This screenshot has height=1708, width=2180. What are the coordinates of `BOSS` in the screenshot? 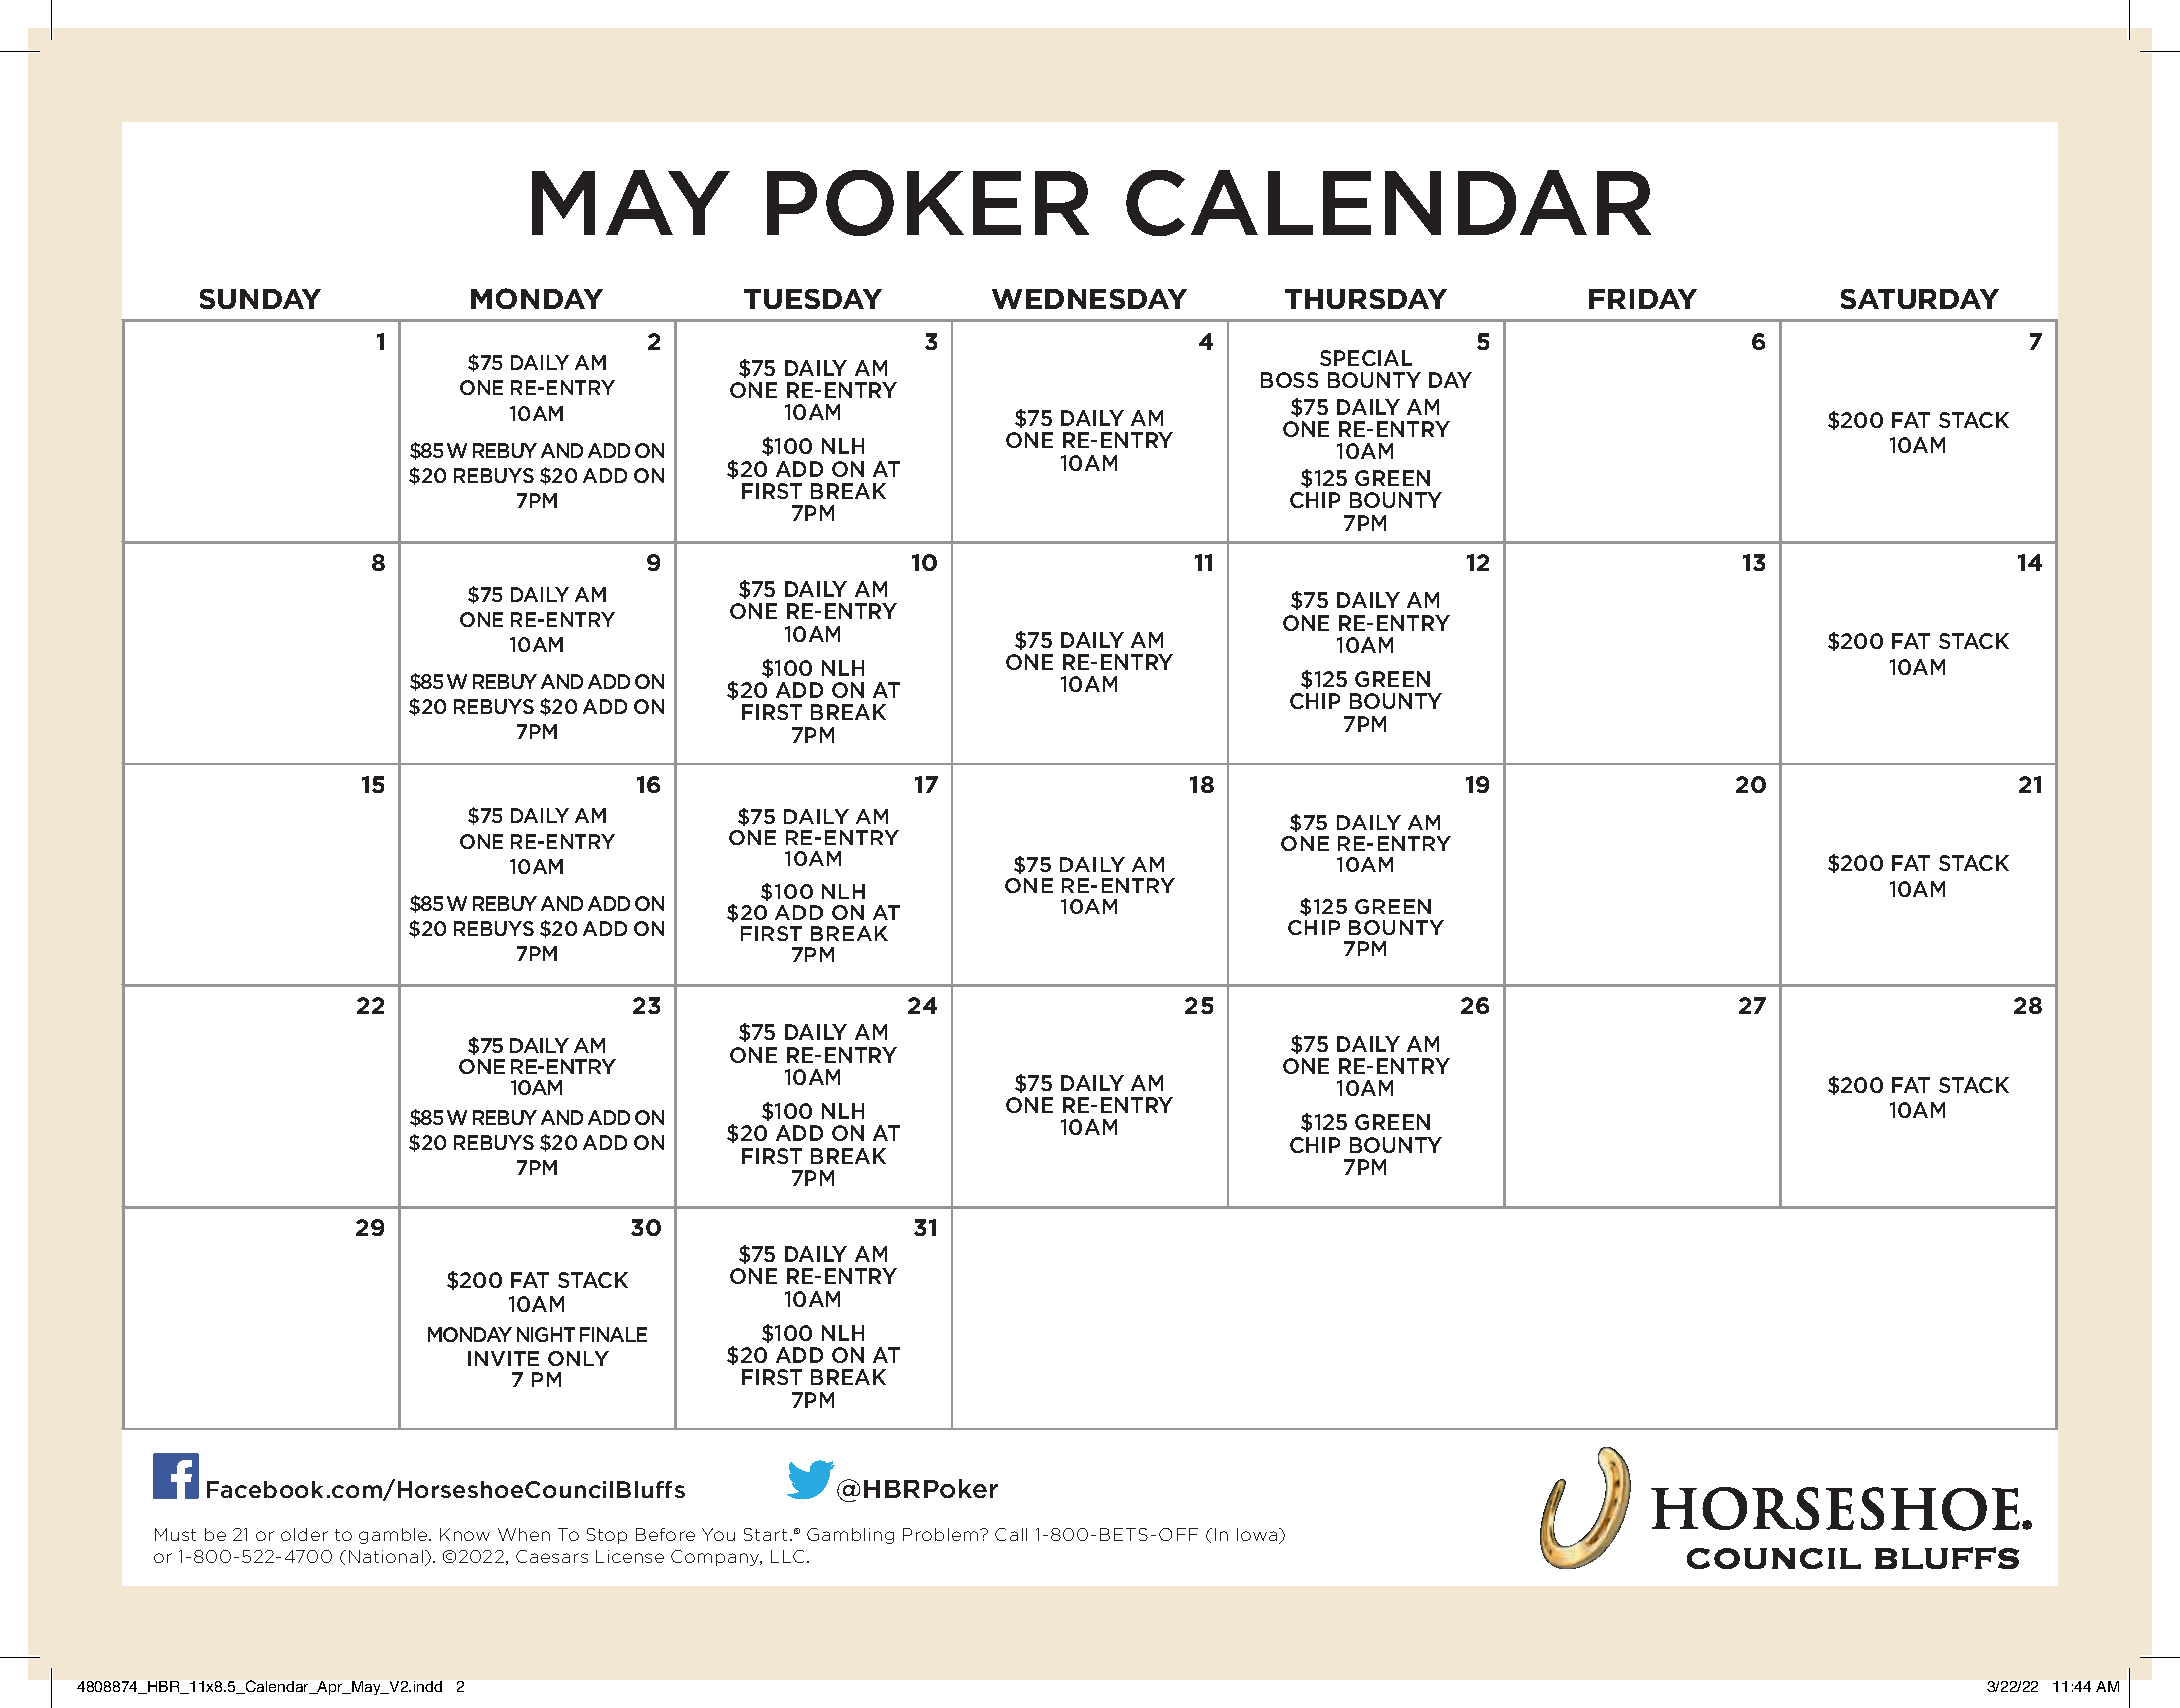 It's located at (1289, 380).
